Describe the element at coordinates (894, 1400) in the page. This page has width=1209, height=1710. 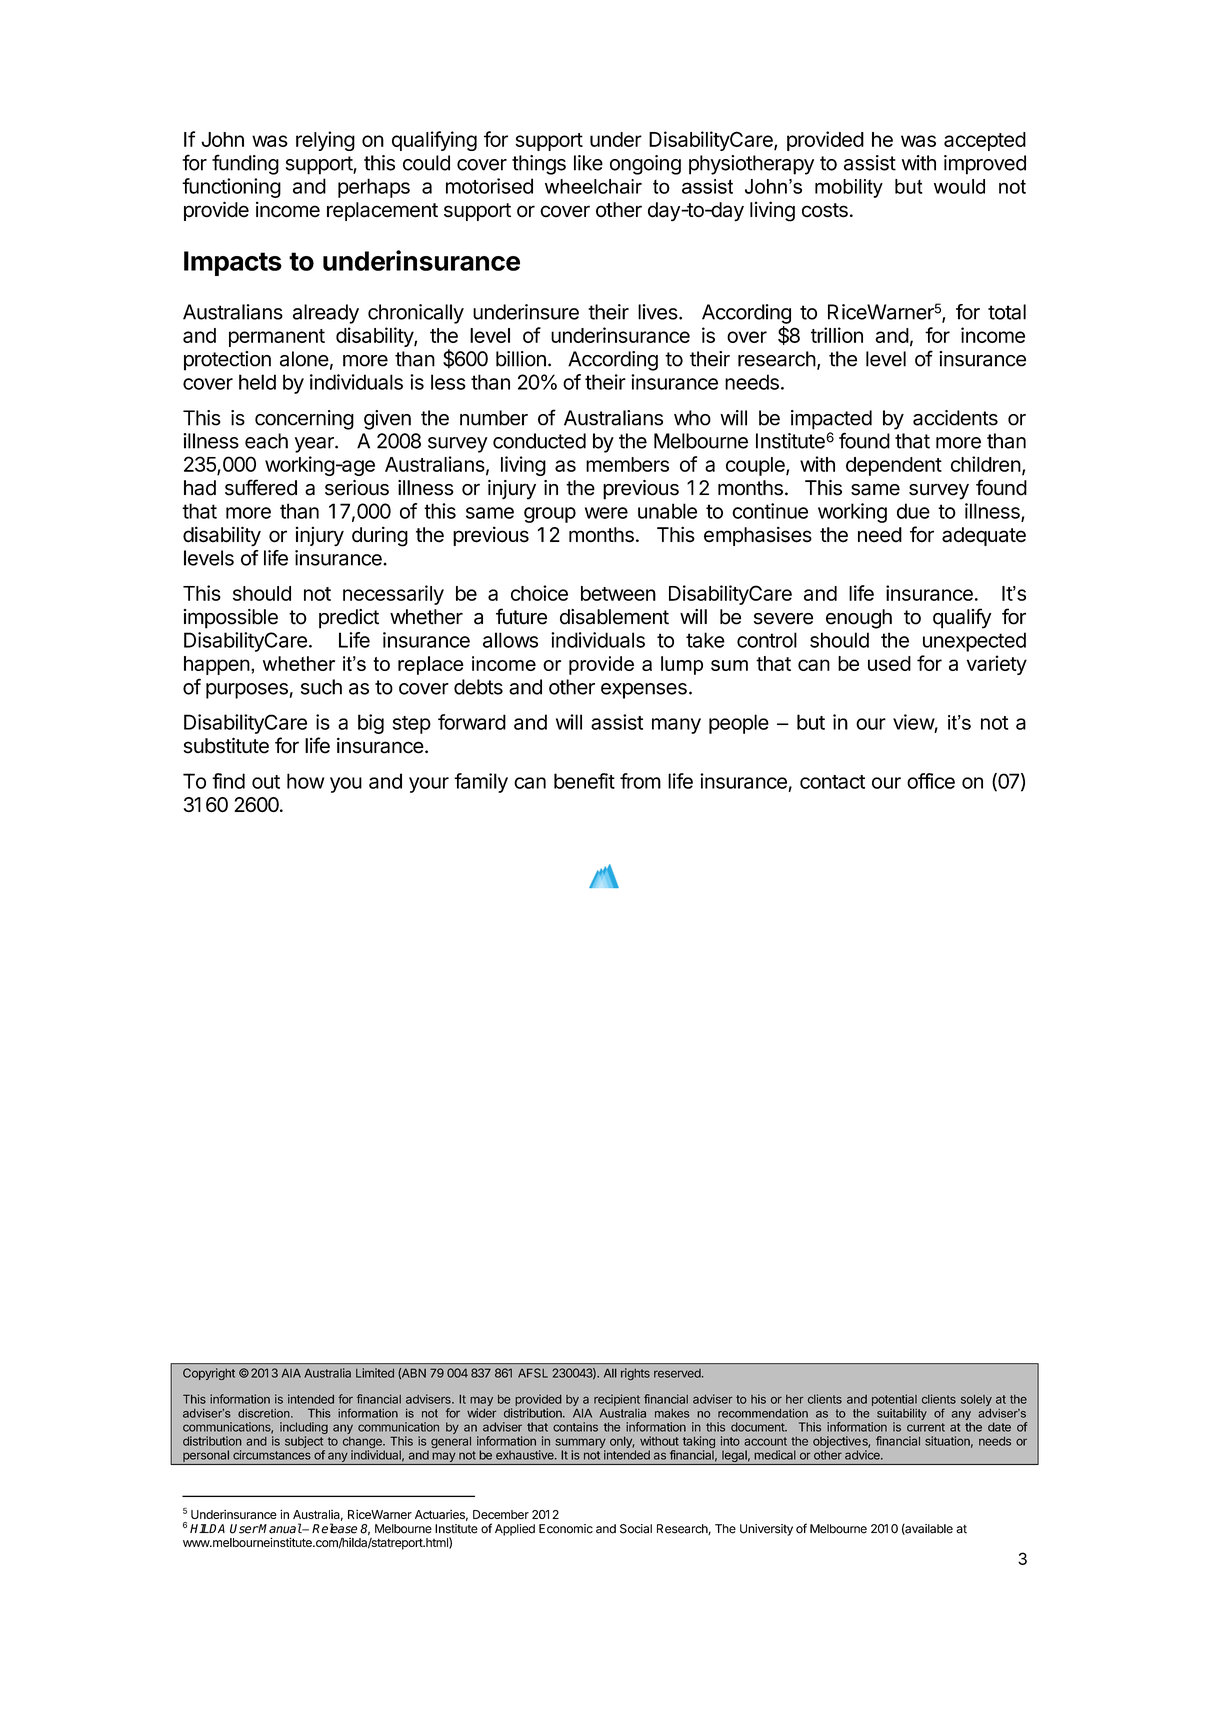
I see `potential` at that location.
